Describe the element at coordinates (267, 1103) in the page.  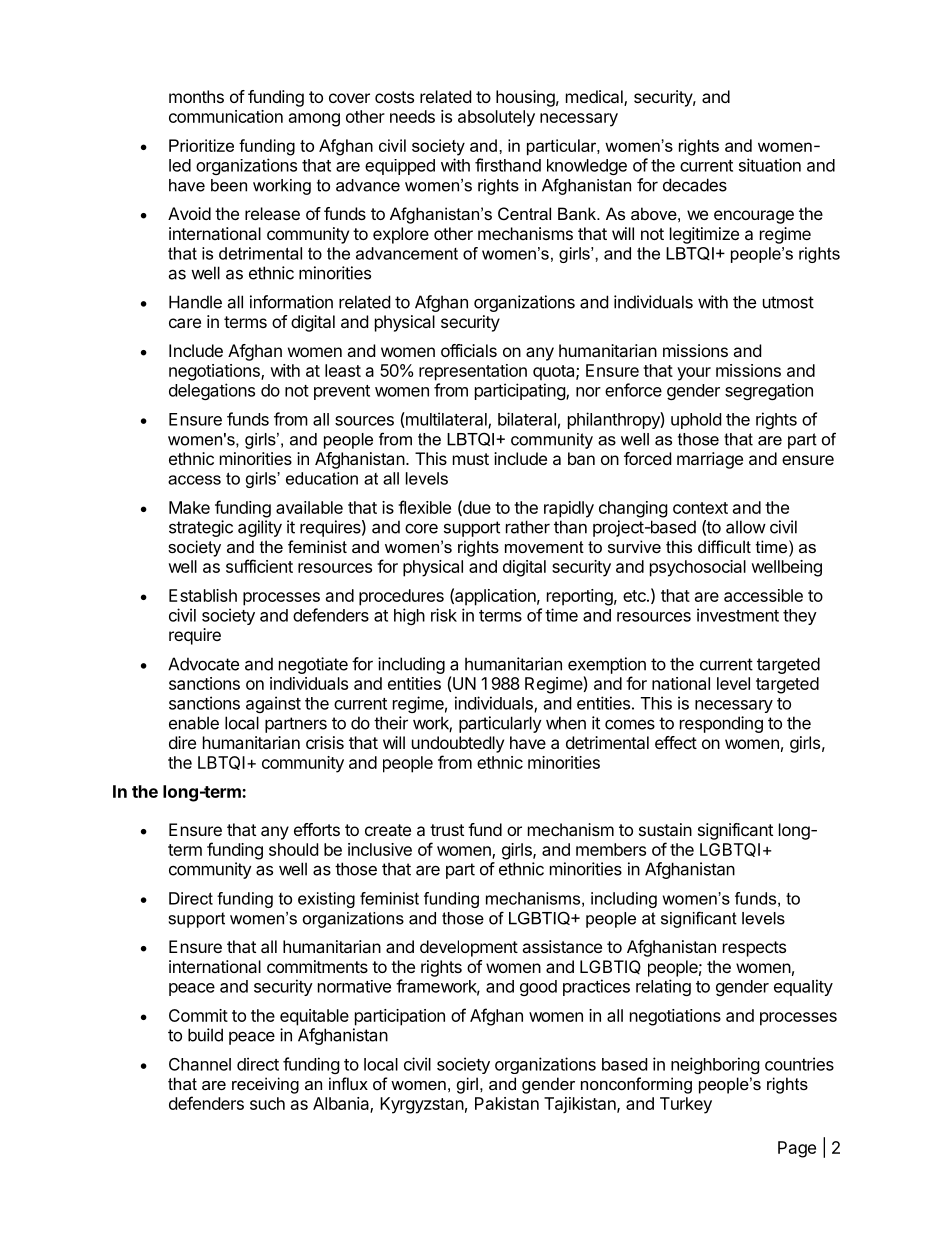
I see `such` at that location.
